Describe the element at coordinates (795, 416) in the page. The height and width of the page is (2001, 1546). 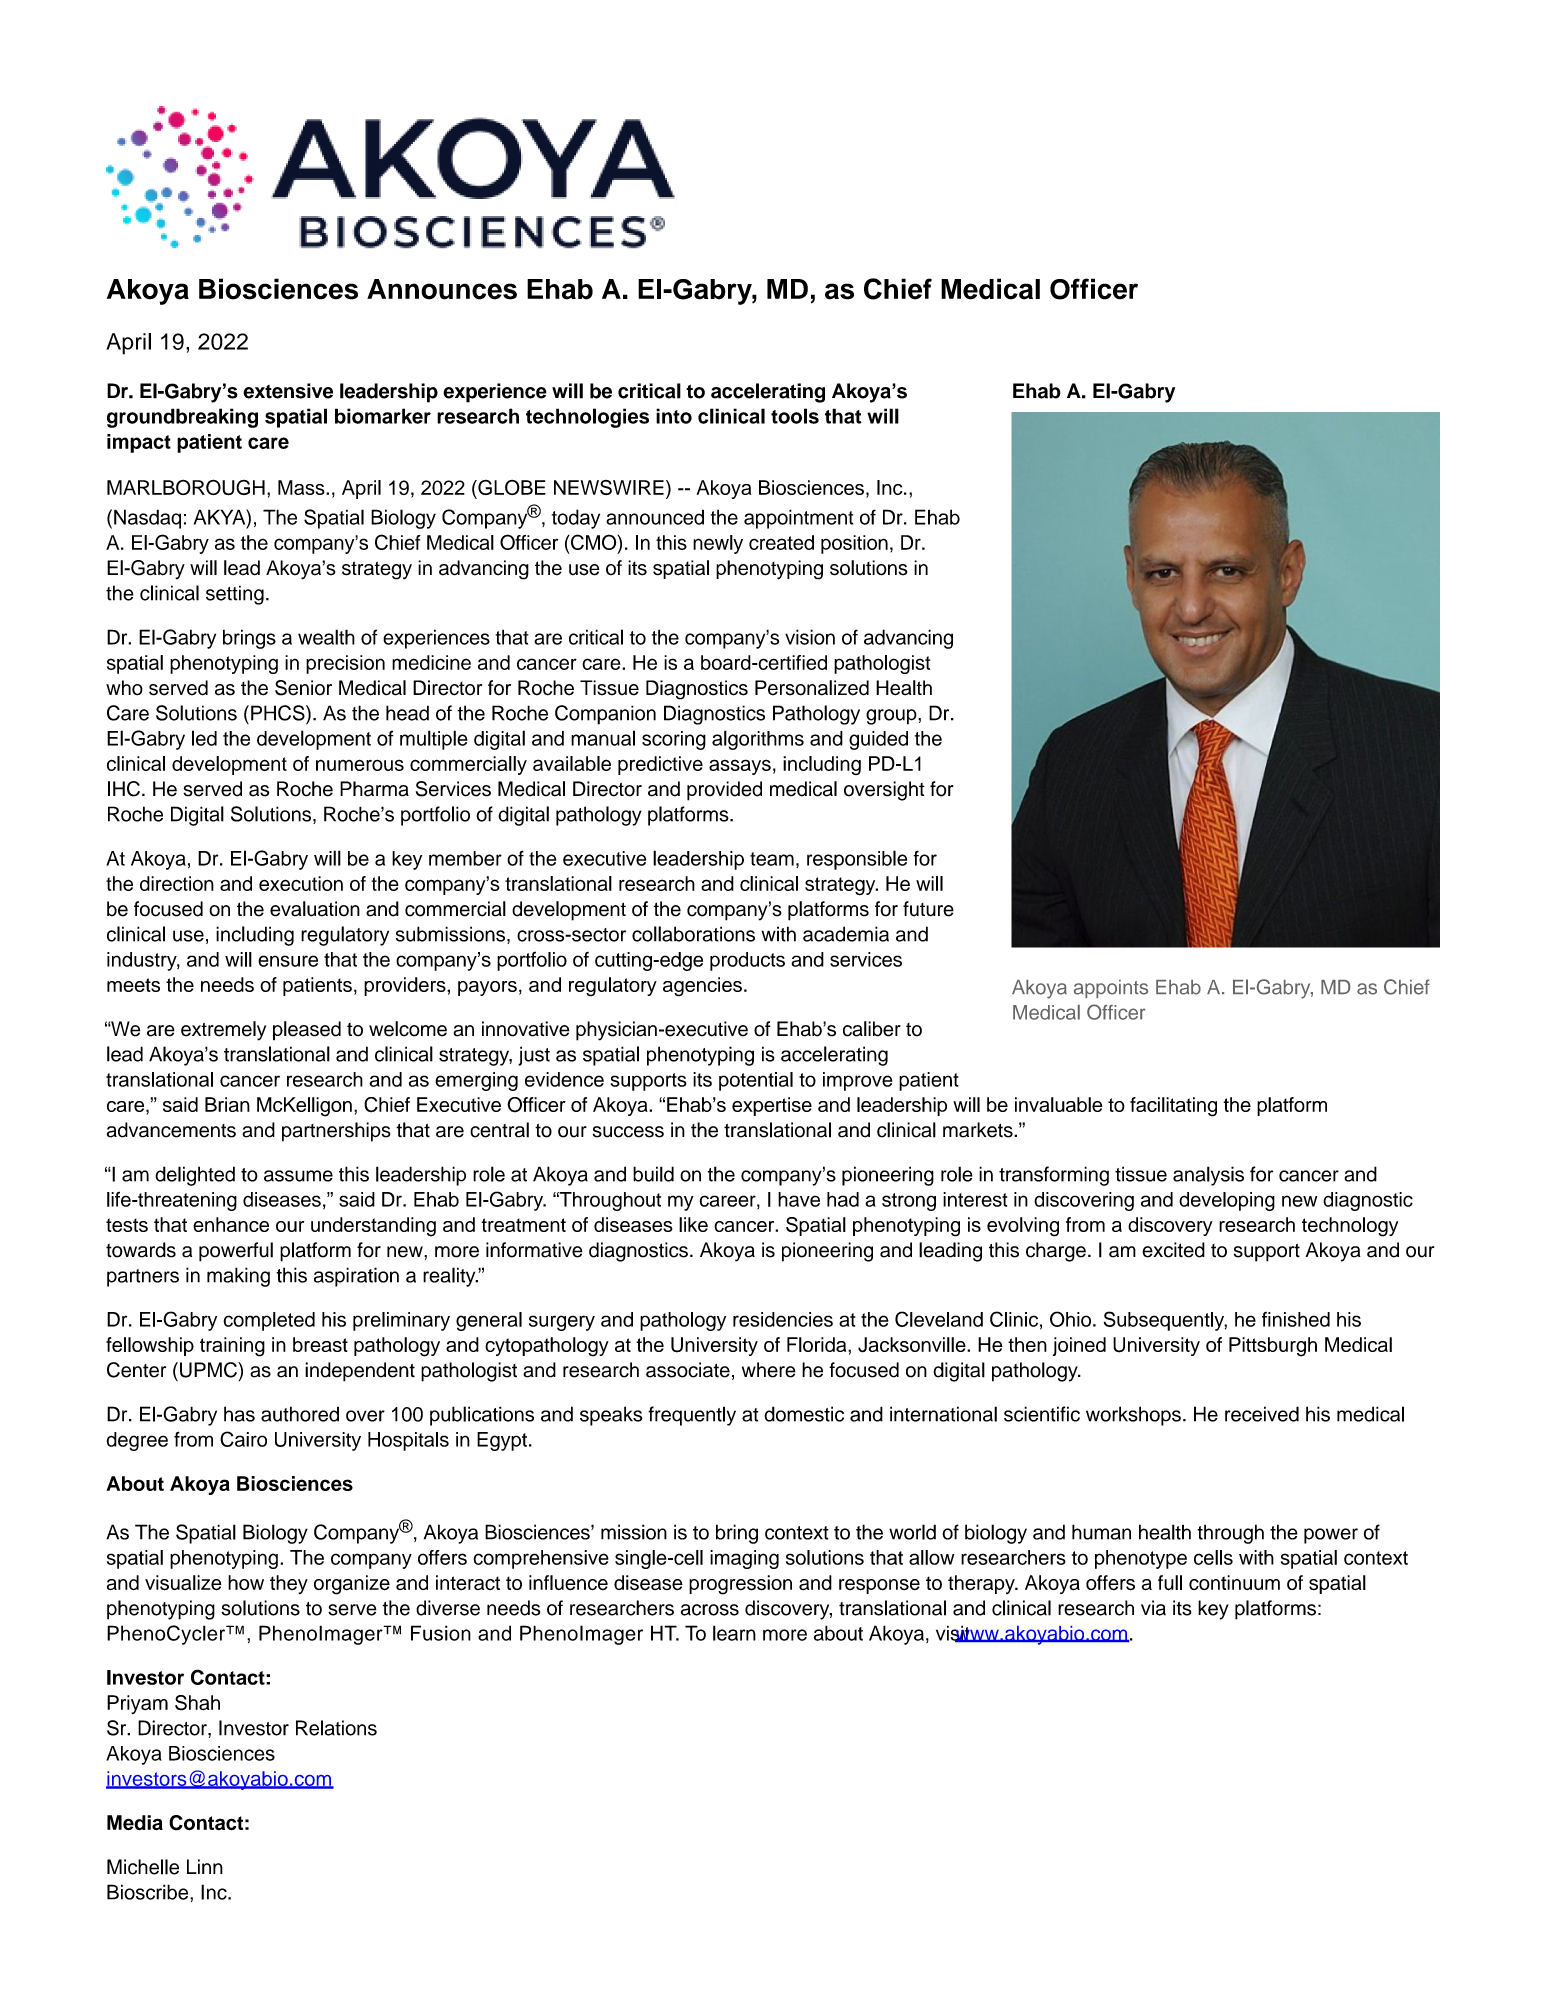
I see `tools` at that location.
